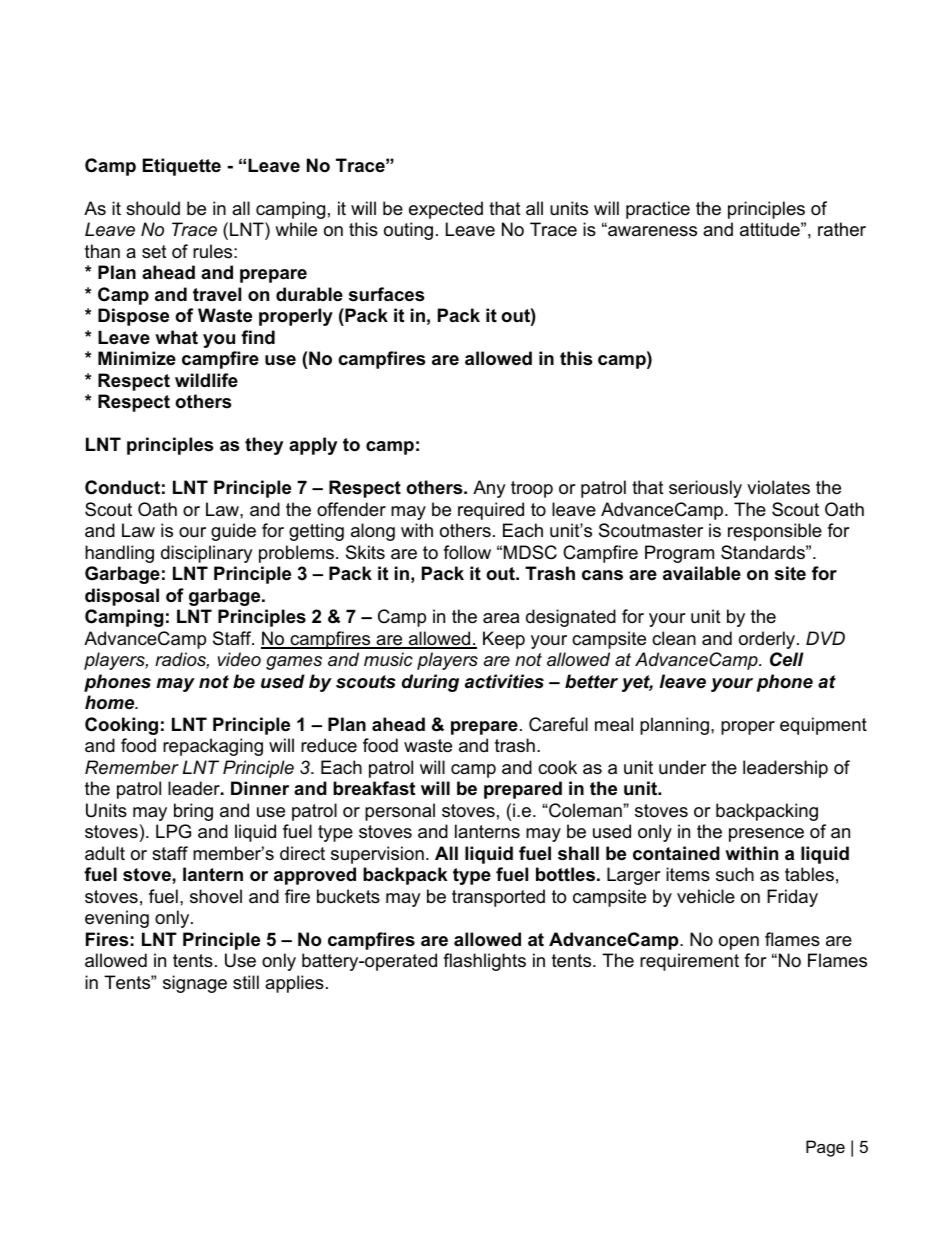 Image resolution: width=952 pixels, height=1233 pixels. I want to click on should, so click(153, 208).
